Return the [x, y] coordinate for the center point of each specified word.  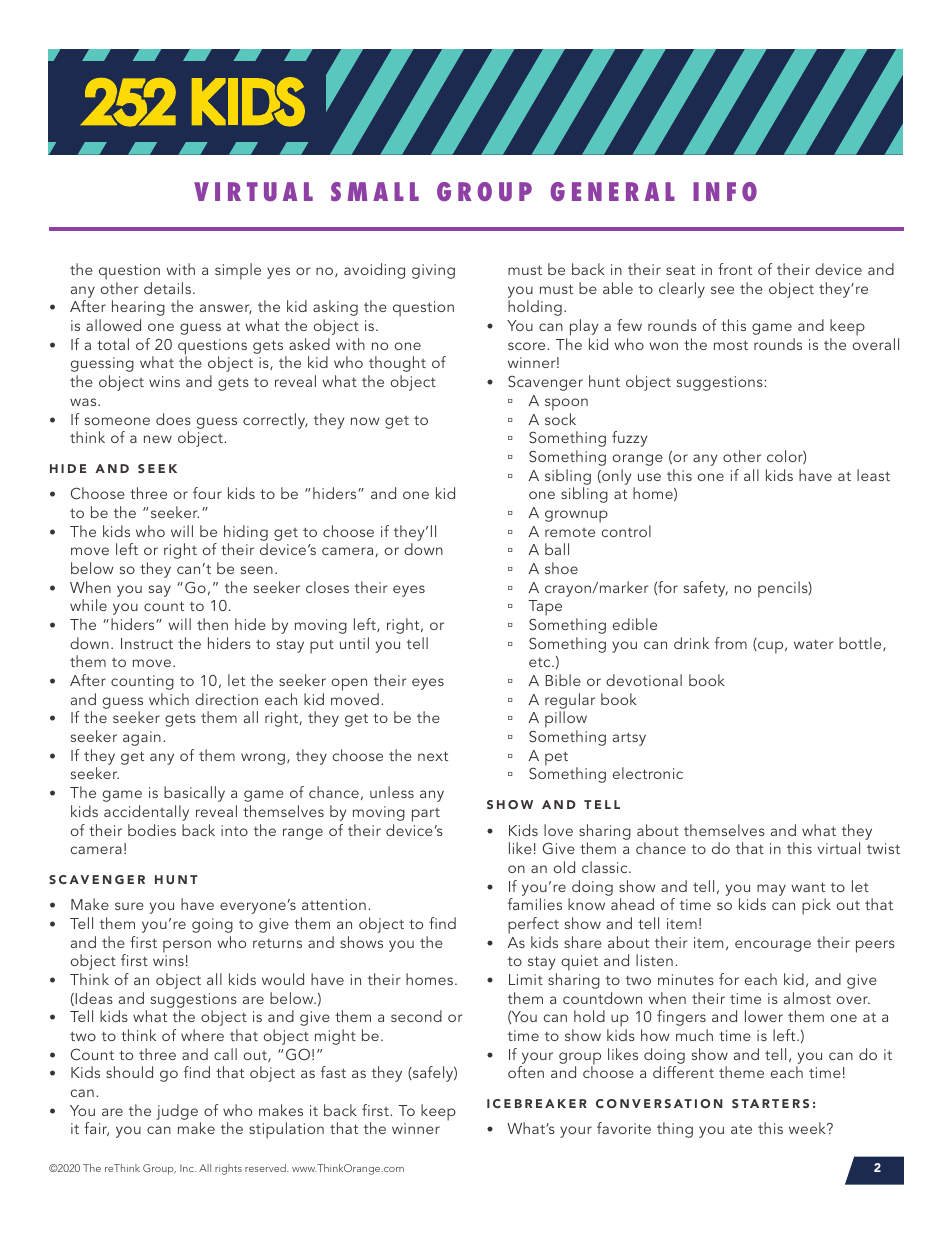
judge [177, 1112]
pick [816, 906]
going [212, 925]
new [158, 439]
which [169, 699]
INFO [725, 191]
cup [771, 647]
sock [560, 419]
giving [433, 271]
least [873, 475]
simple [238, 271]
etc [541, 662]
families [535, 904]
